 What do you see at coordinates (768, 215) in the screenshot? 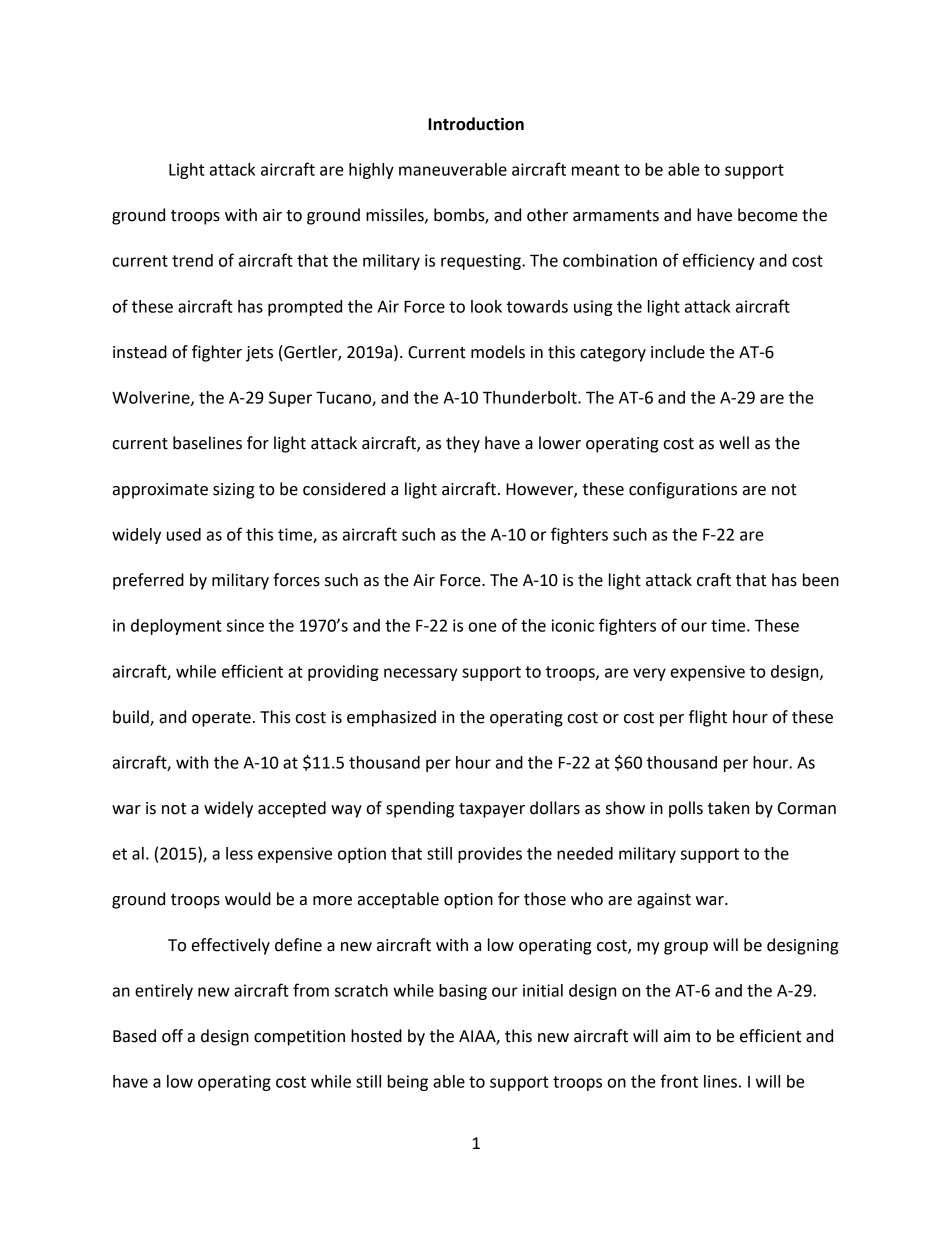
I see `become` at bounding box center [768, 215].
